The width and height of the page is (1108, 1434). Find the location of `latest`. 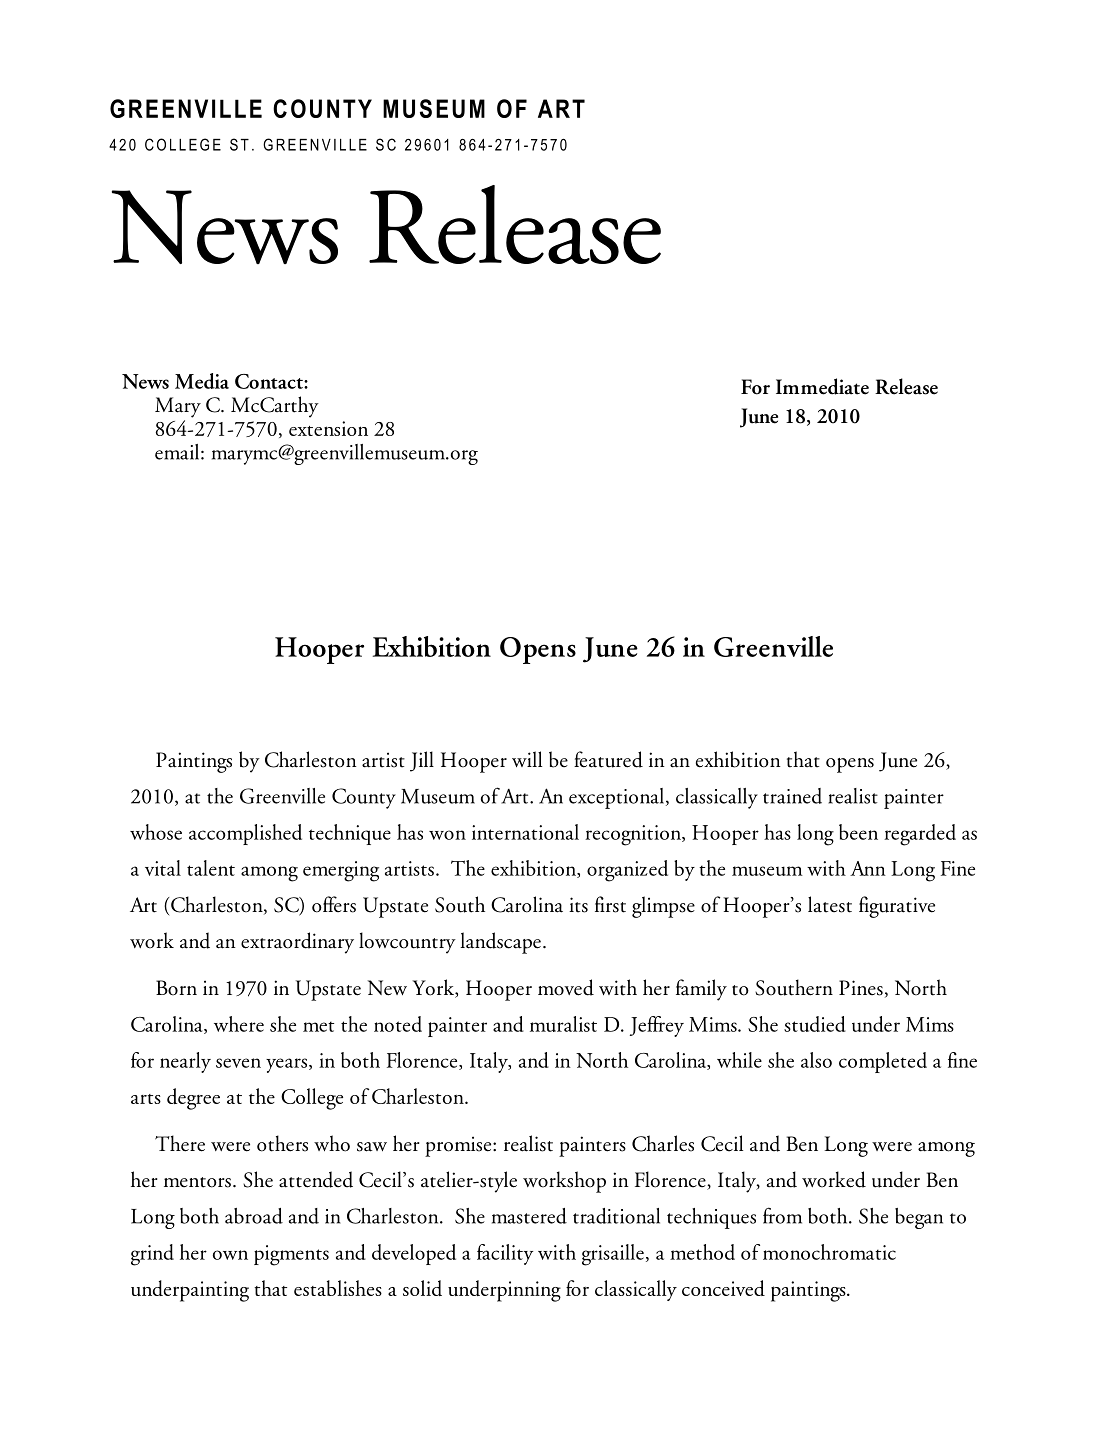

latest is located at coordinates (830, 904).
